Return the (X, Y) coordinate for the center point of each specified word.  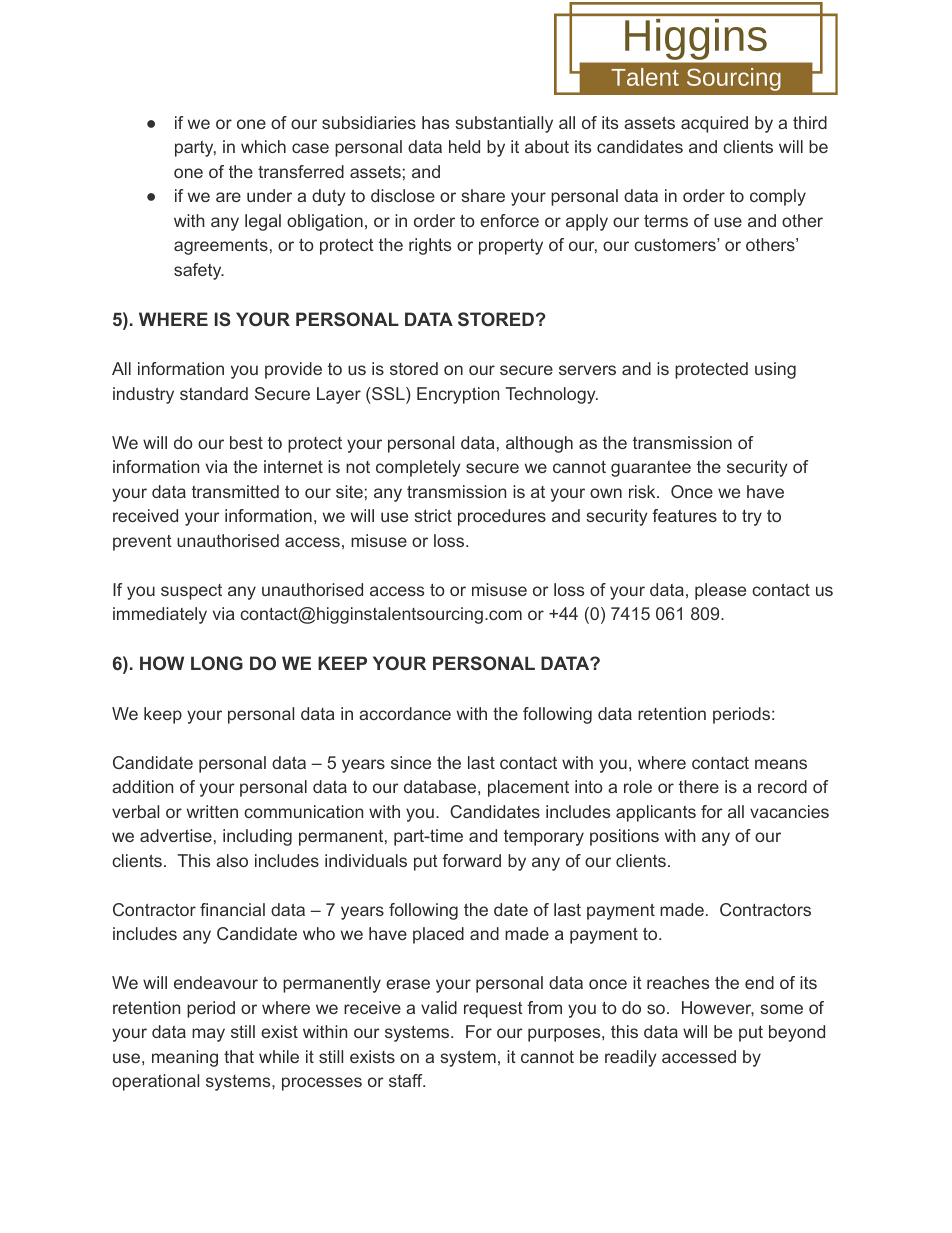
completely (418, 468)
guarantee (651, 469)
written (212, 811)
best (246, 442)
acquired (714, 124)
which (263, 146)
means (781, 764)
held (464, 146)
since (411, 762)
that (239, 1056)
